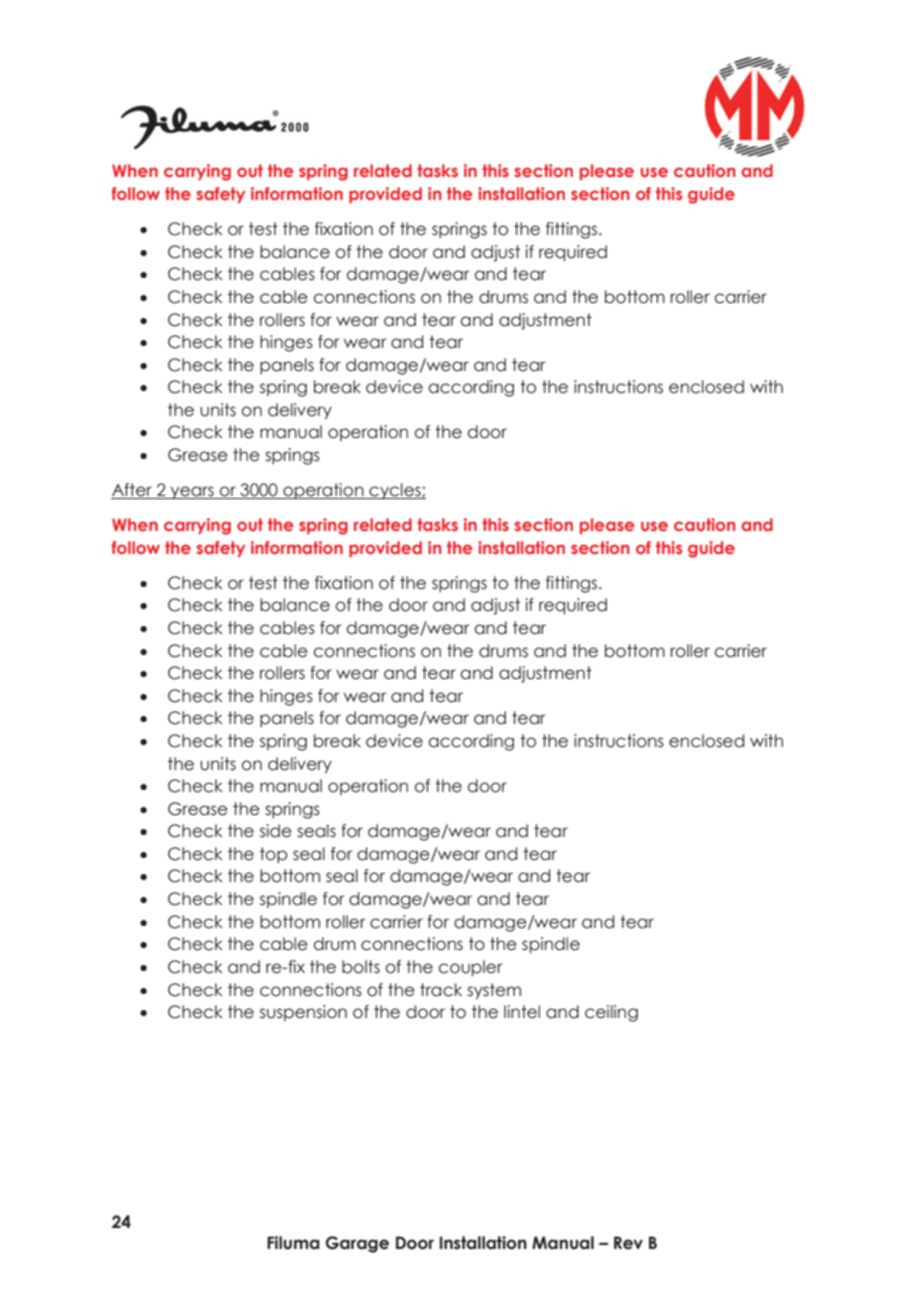  Describe the element at coordinates (470, 968) in the screenshot. I see `coupler` at that location.
